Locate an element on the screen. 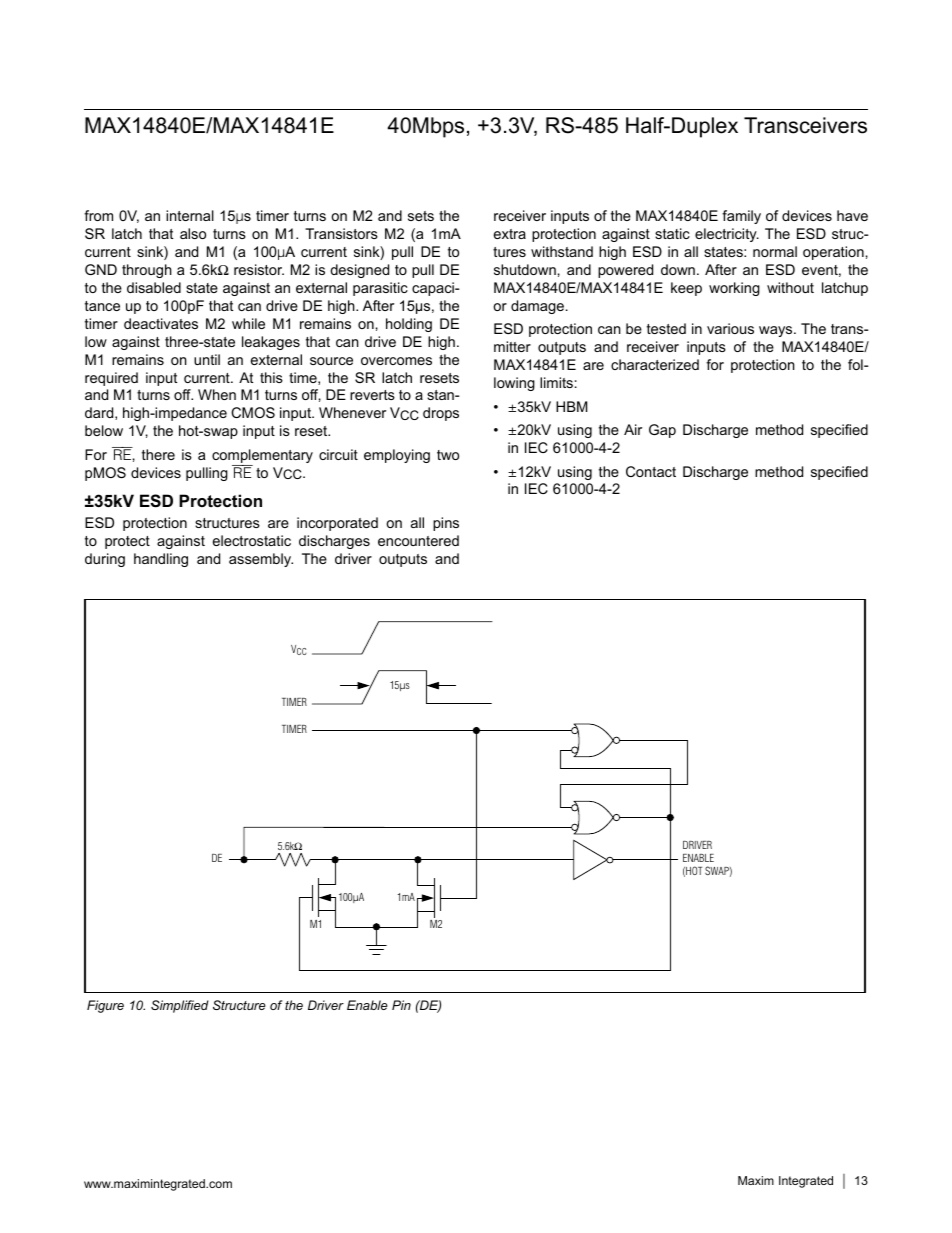  Figure is located at coordinates (105, 1006).
